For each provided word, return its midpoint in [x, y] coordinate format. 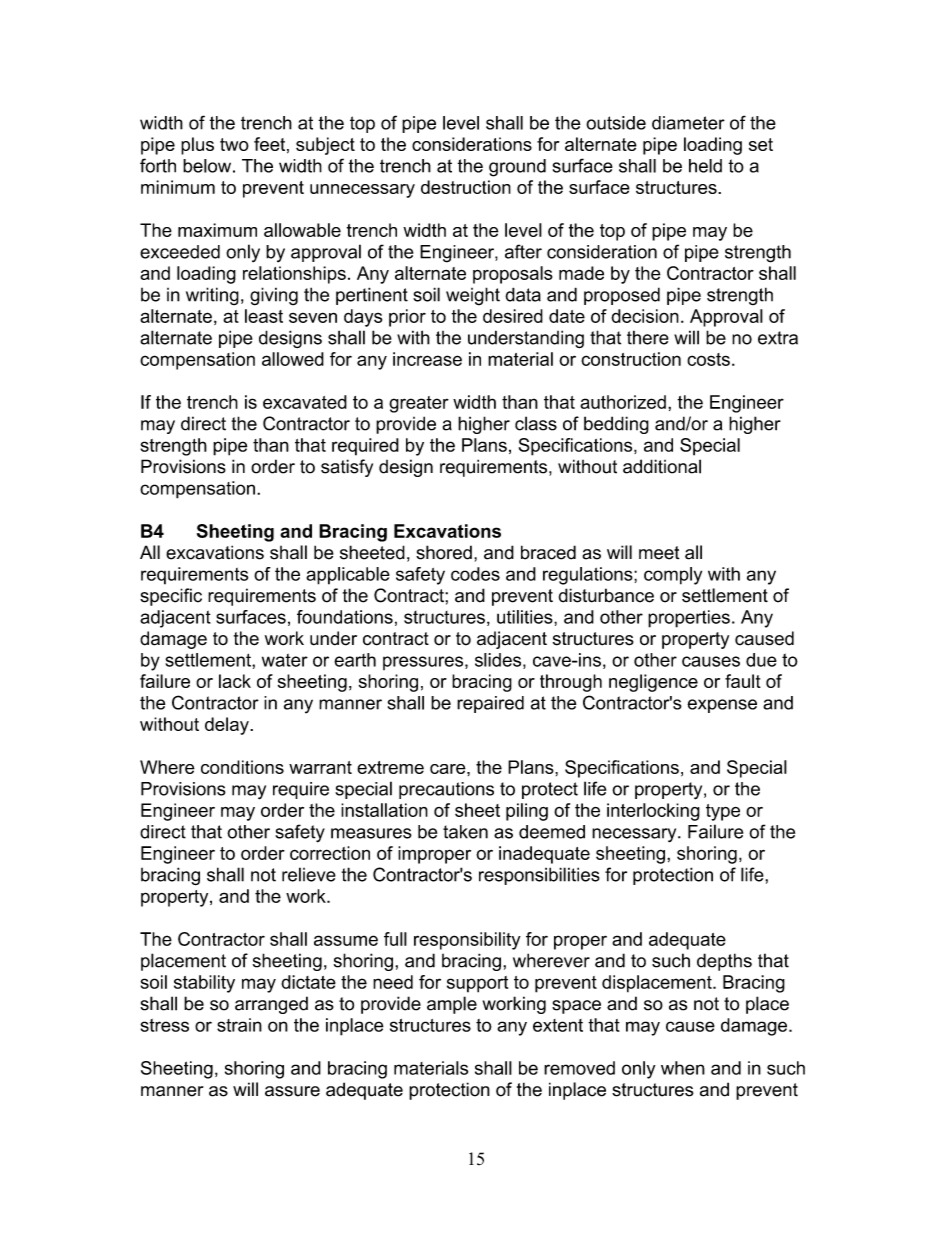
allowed [293, 359]
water [285, 660]
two [234, 144]
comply [673, 576]
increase [427, 359]
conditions [242, 767]
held [705, 166]
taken [465, 832]
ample [452, 1005]
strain [239, 1025]
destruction [466, 187]
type [723, 812]
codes [475, 574]
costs [708, 359]
